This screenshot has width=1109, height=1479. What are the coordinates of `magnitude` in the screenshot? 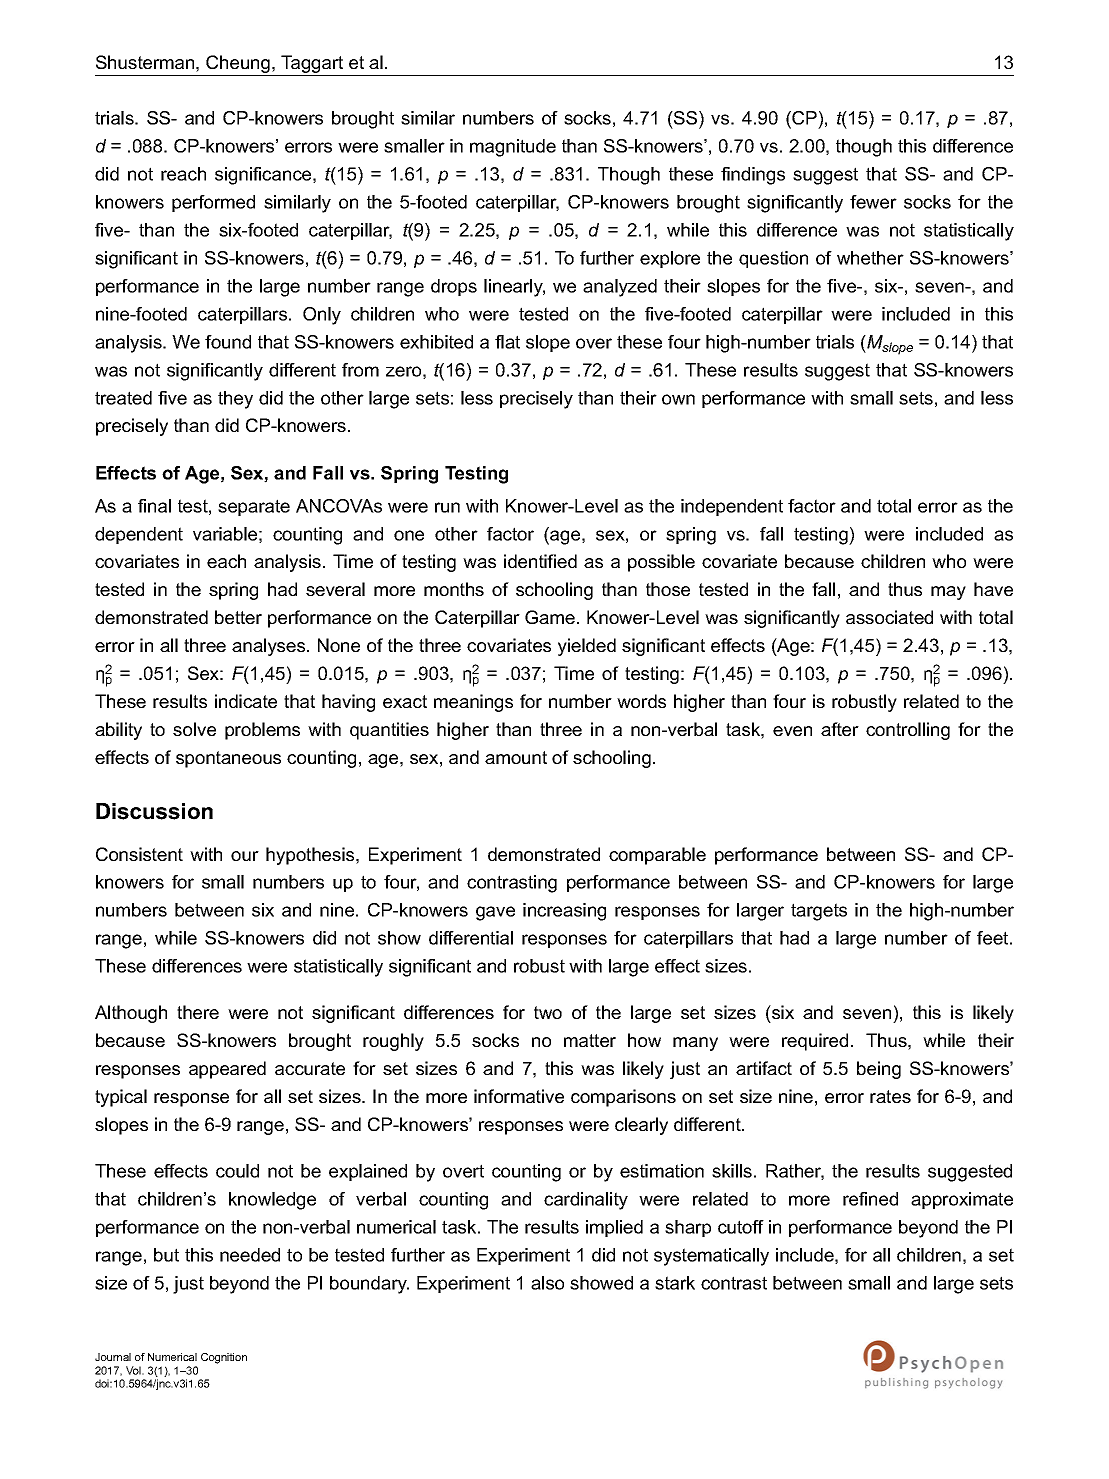 It's located at (513, 148).
